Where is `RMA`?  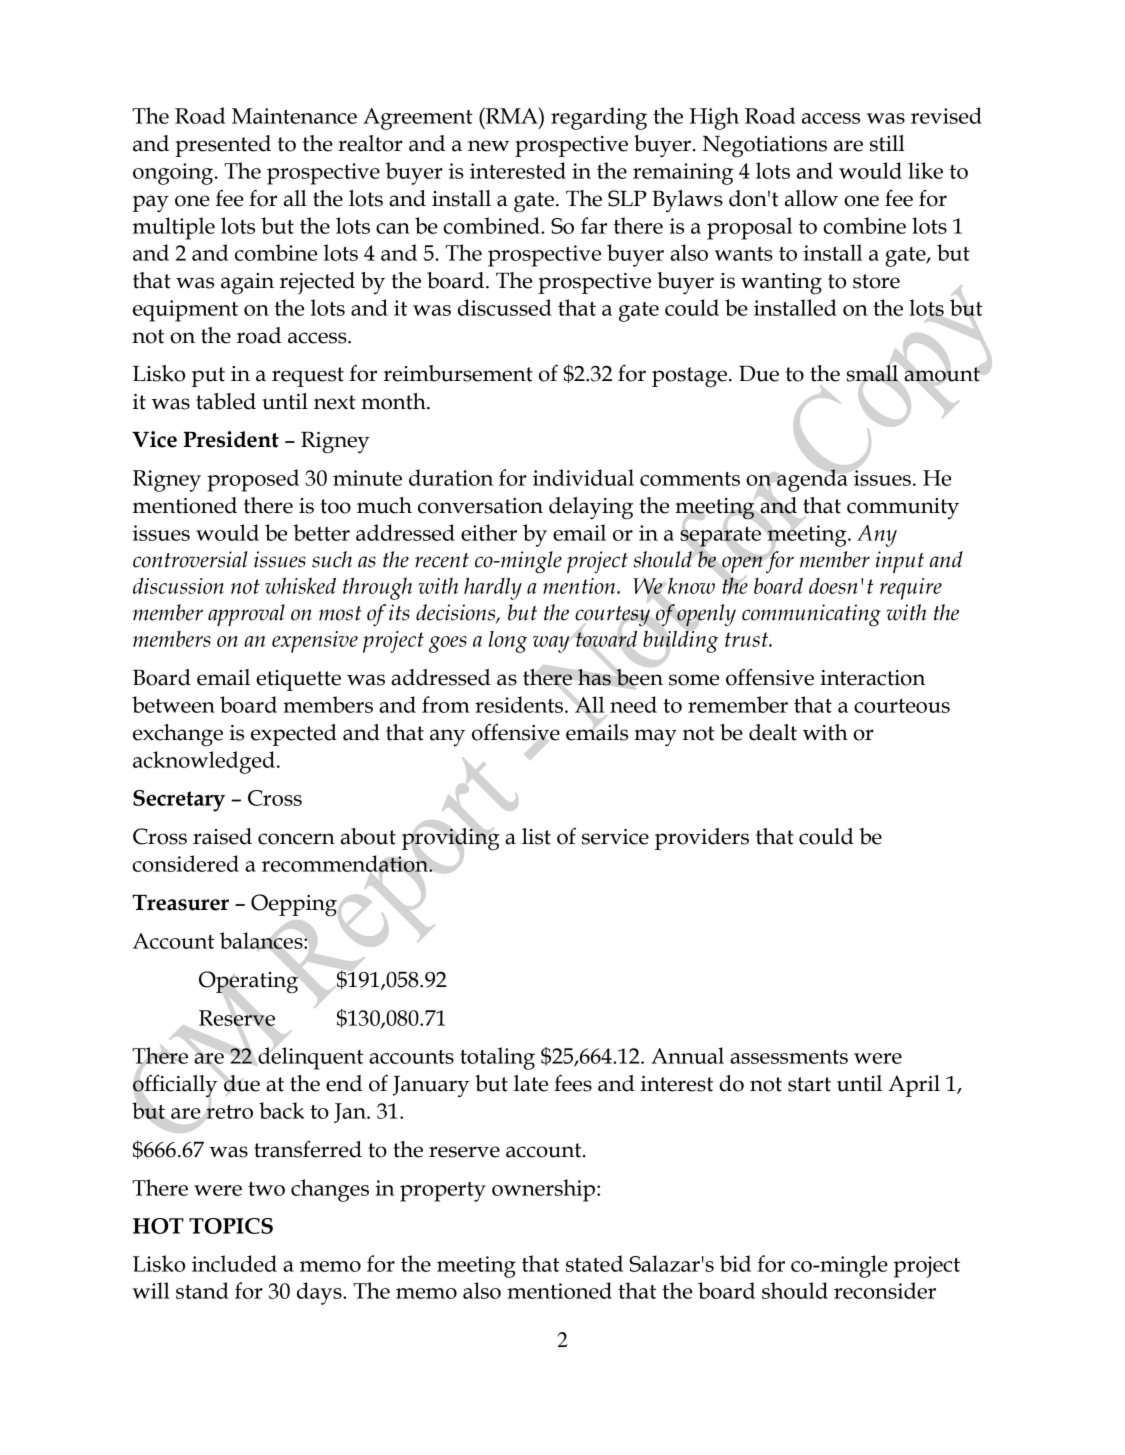
RMA is located at coordinates (512, 115).
